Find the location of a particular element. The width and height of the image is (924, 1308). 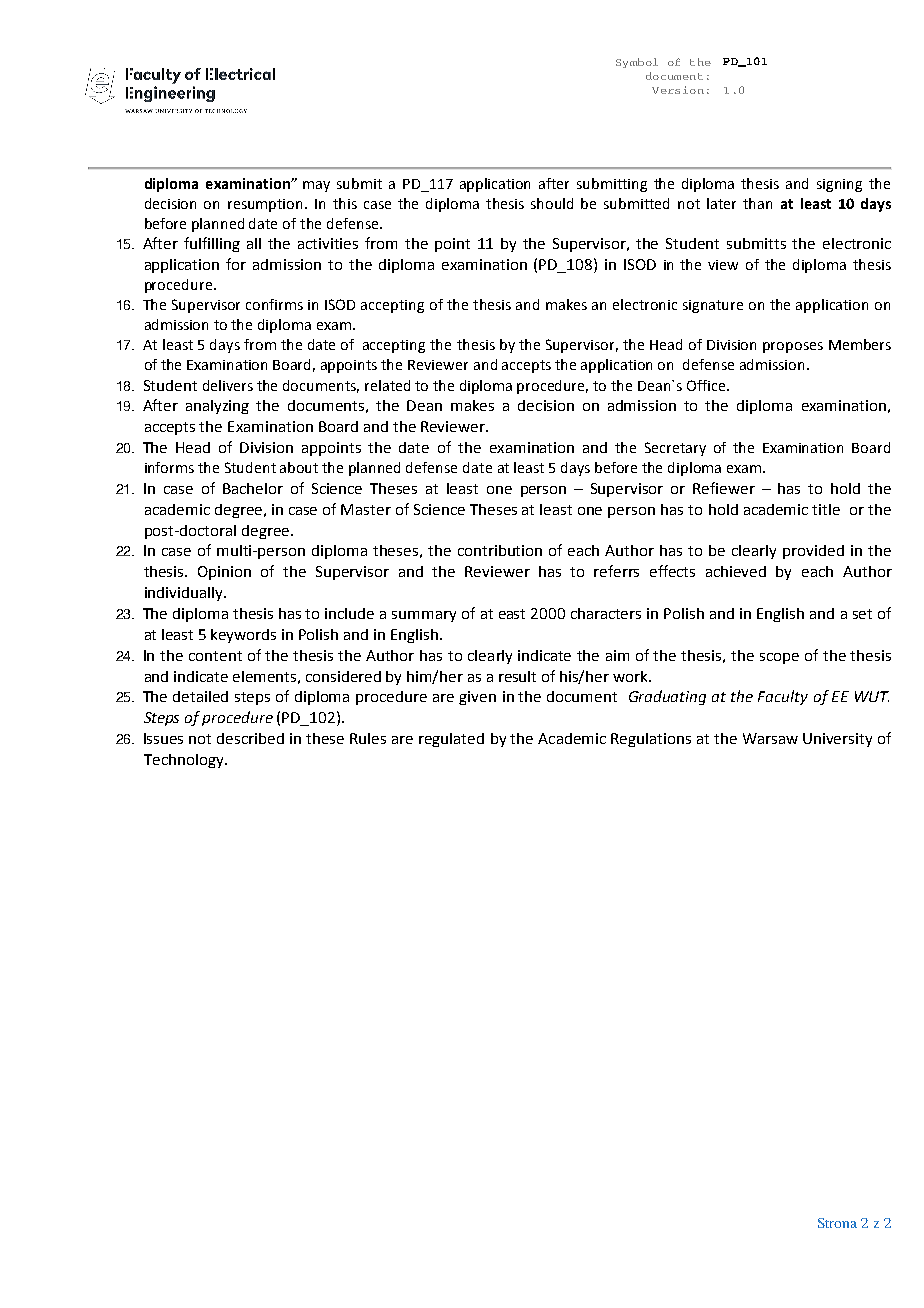

result is located at coordinates (517, 676).
